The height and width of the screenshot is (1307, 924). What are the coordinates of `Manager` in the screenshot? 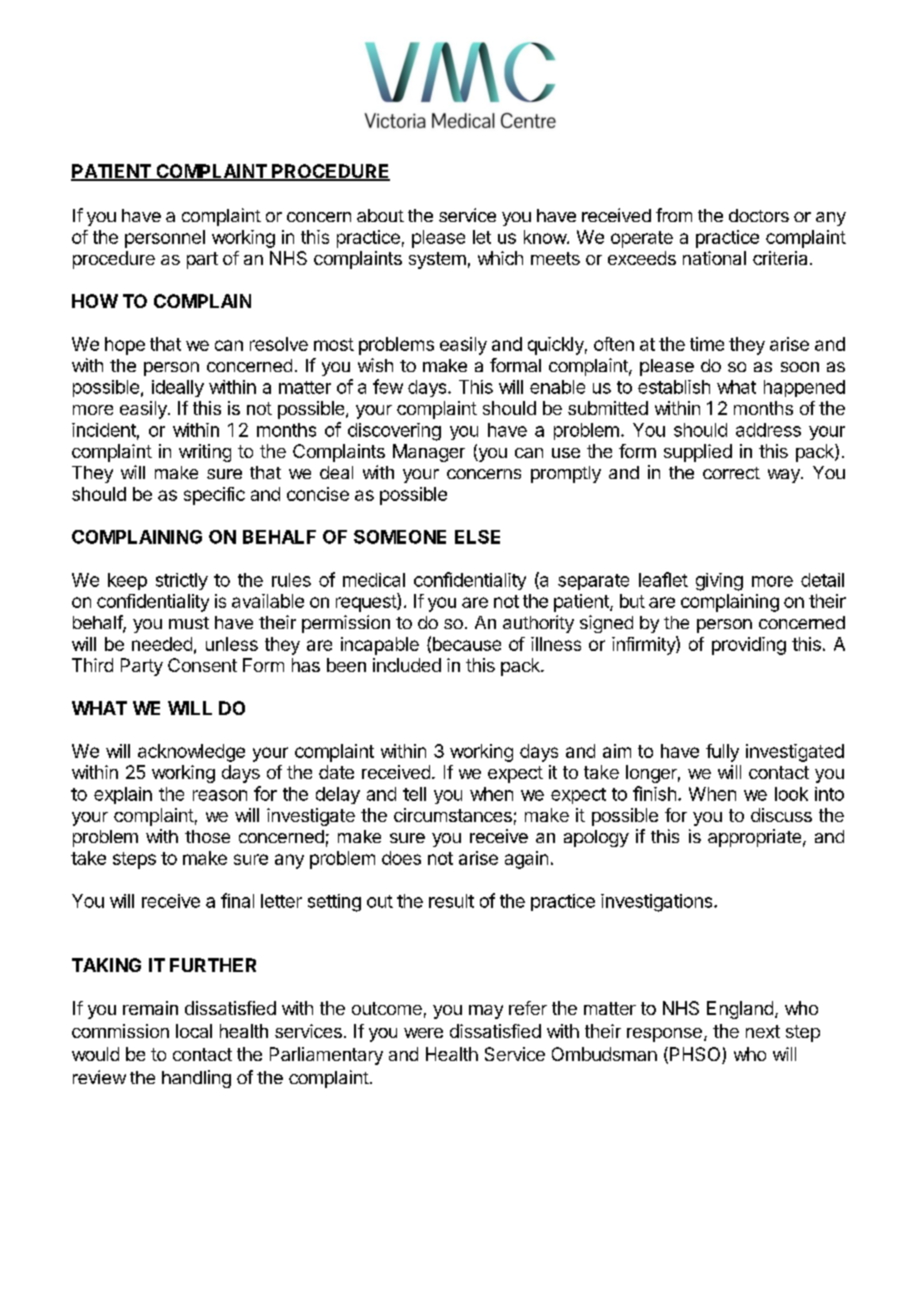 It's located at (429, 453).
